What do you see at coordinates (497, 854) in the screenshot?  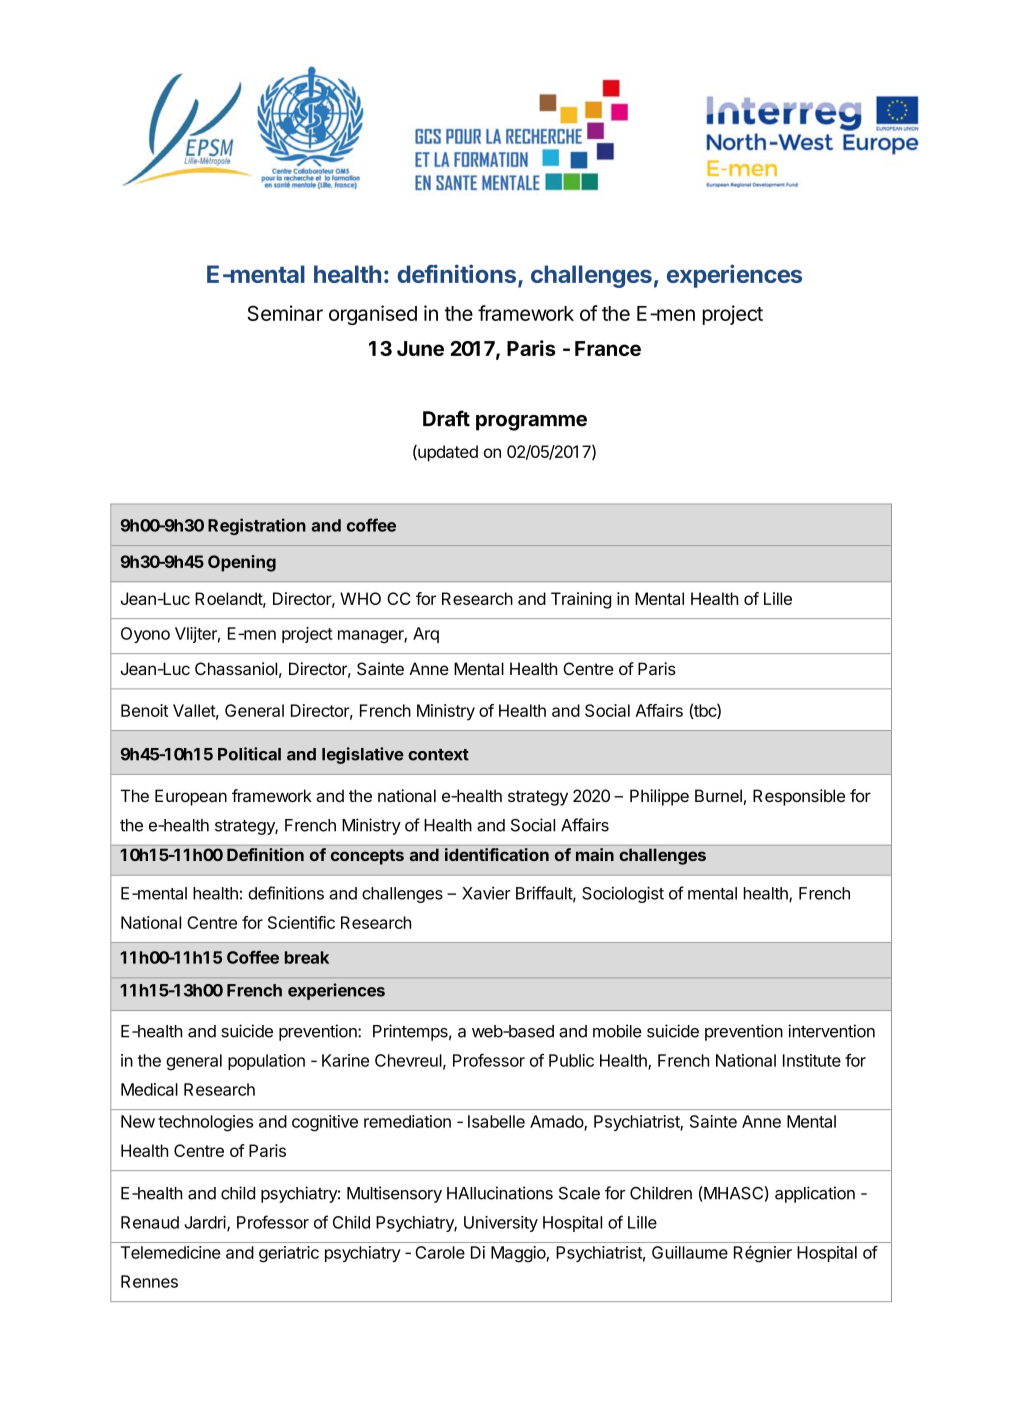 I see `identification` at bounding box center [497, 854].
